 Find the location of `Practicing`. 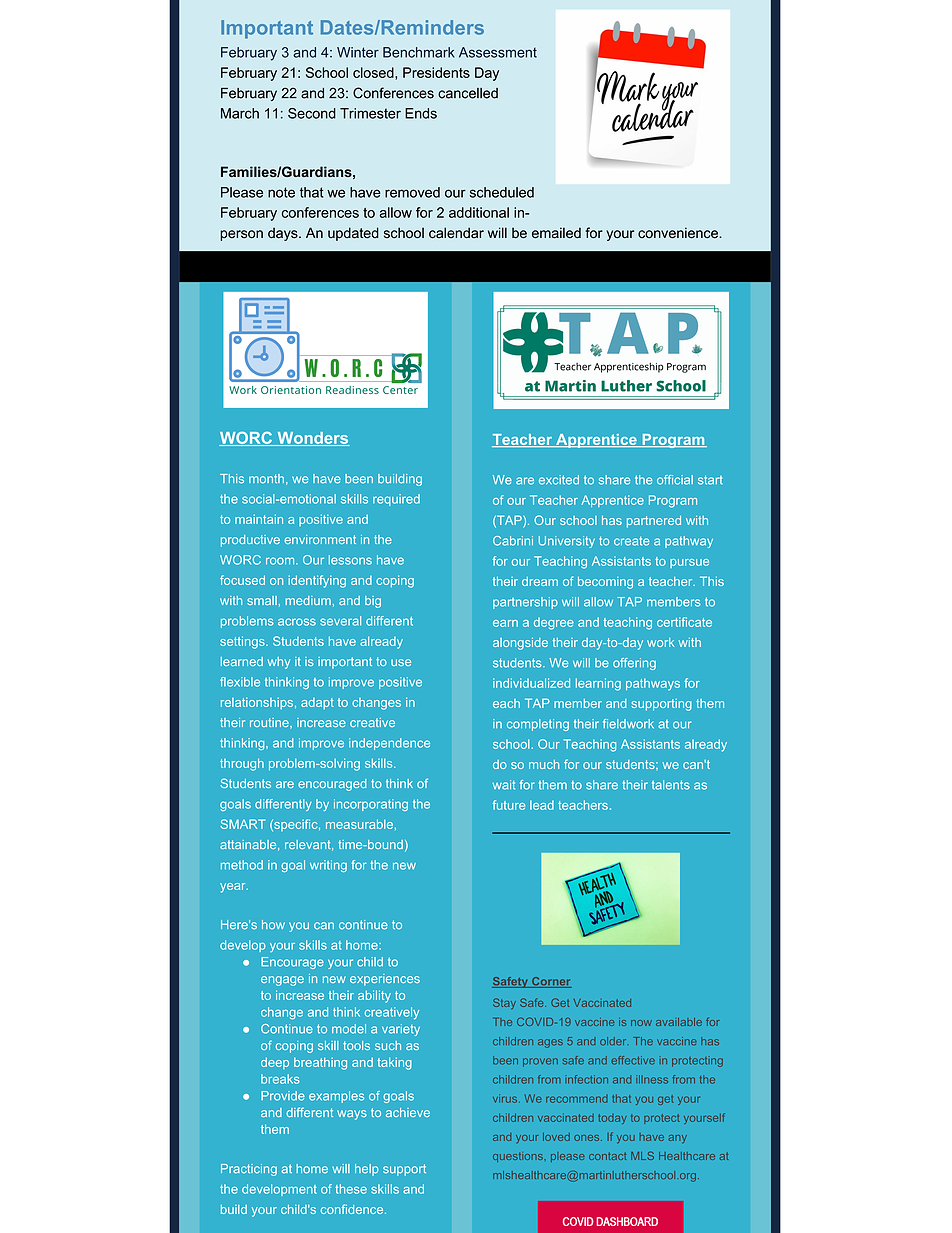

Practicing is located at coordinates (249, 1170).
